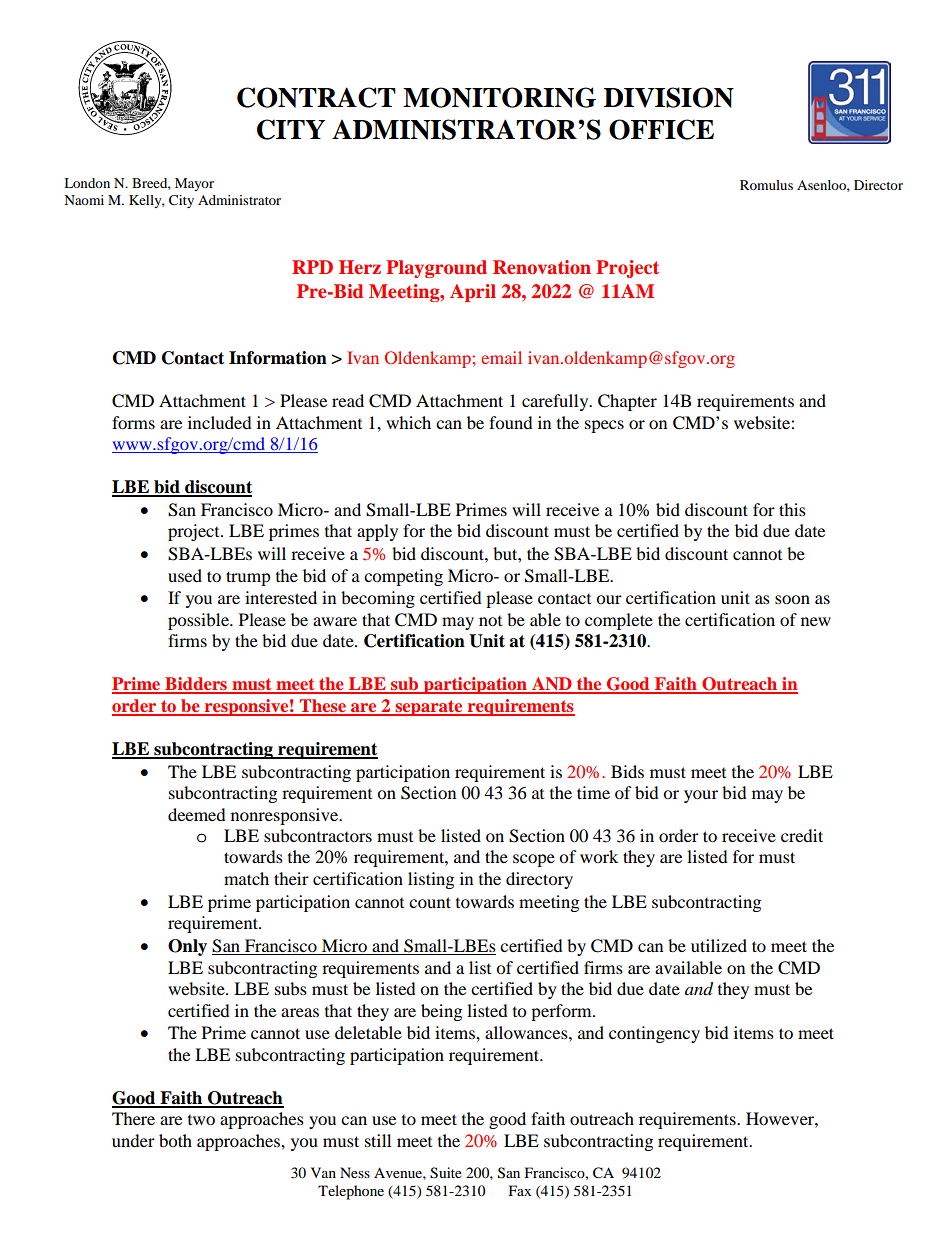 The height and width of the screenshot is (1233, 952). Describe the element at coordinates (187, 947) in the screenshot. I see `Only` at that location.
